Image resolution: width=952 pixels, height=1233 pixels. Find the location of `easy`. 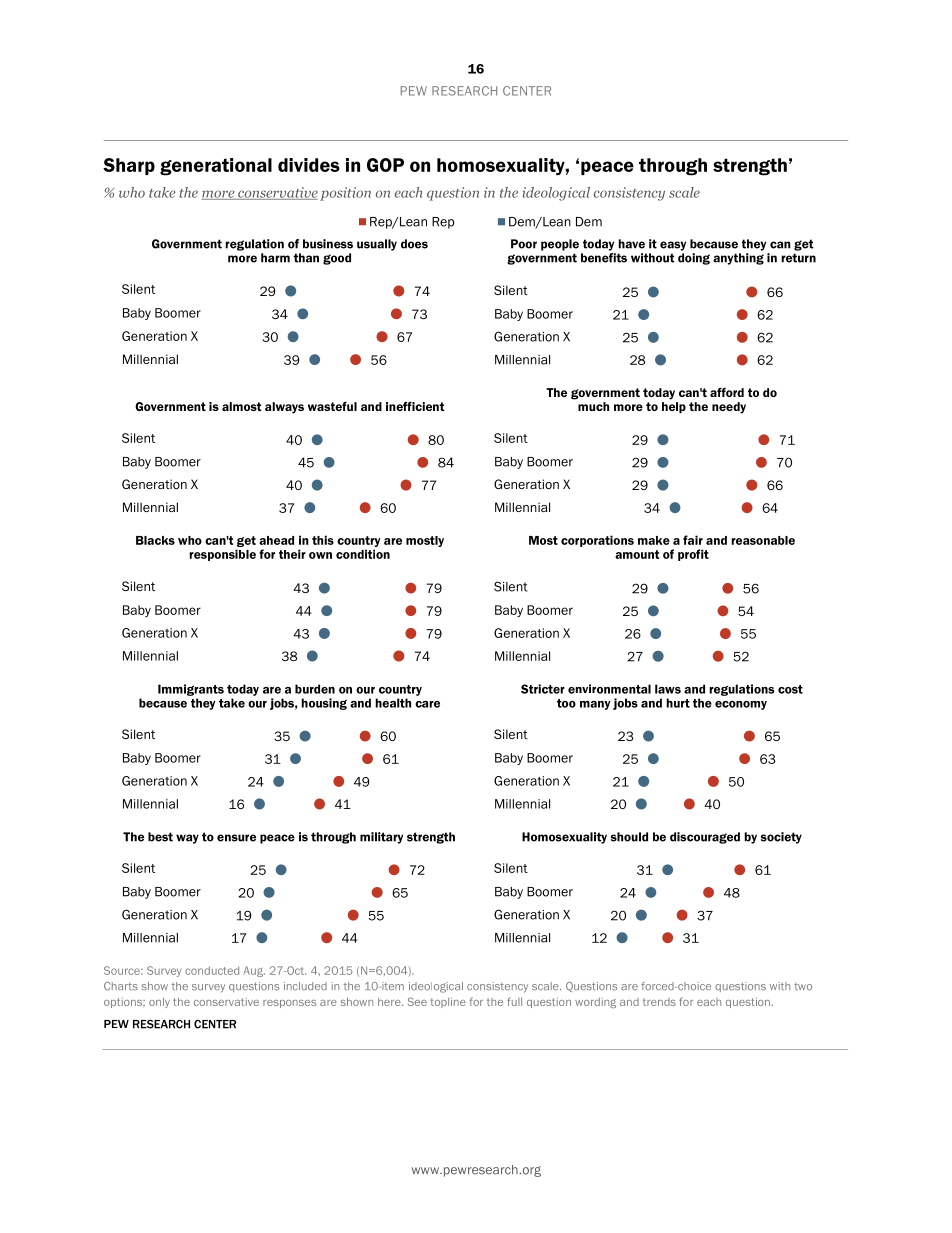

easy is located at coordinates (673, 246).
